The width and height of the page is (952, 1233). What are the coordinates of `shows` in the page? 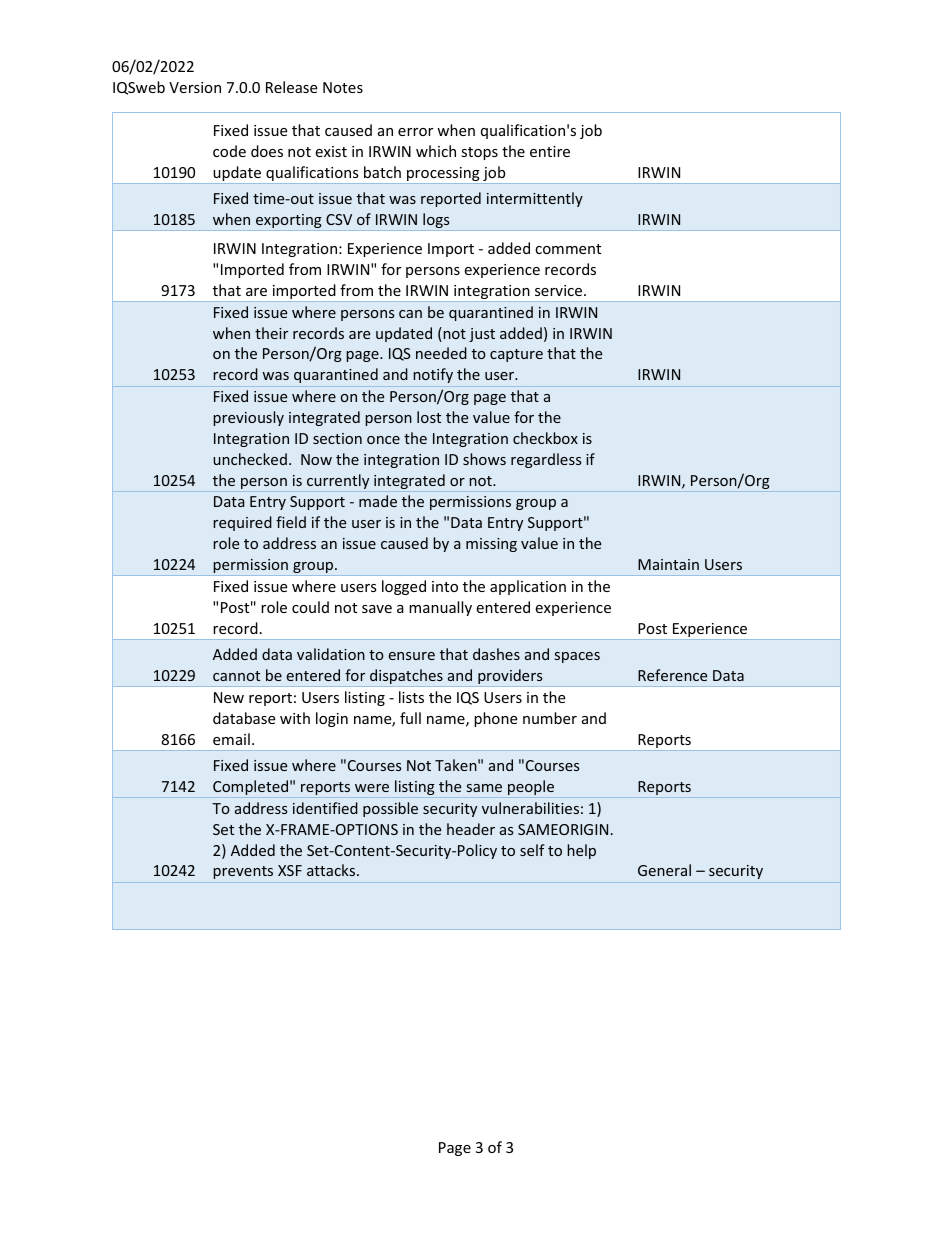 It's located at (484, 459).
